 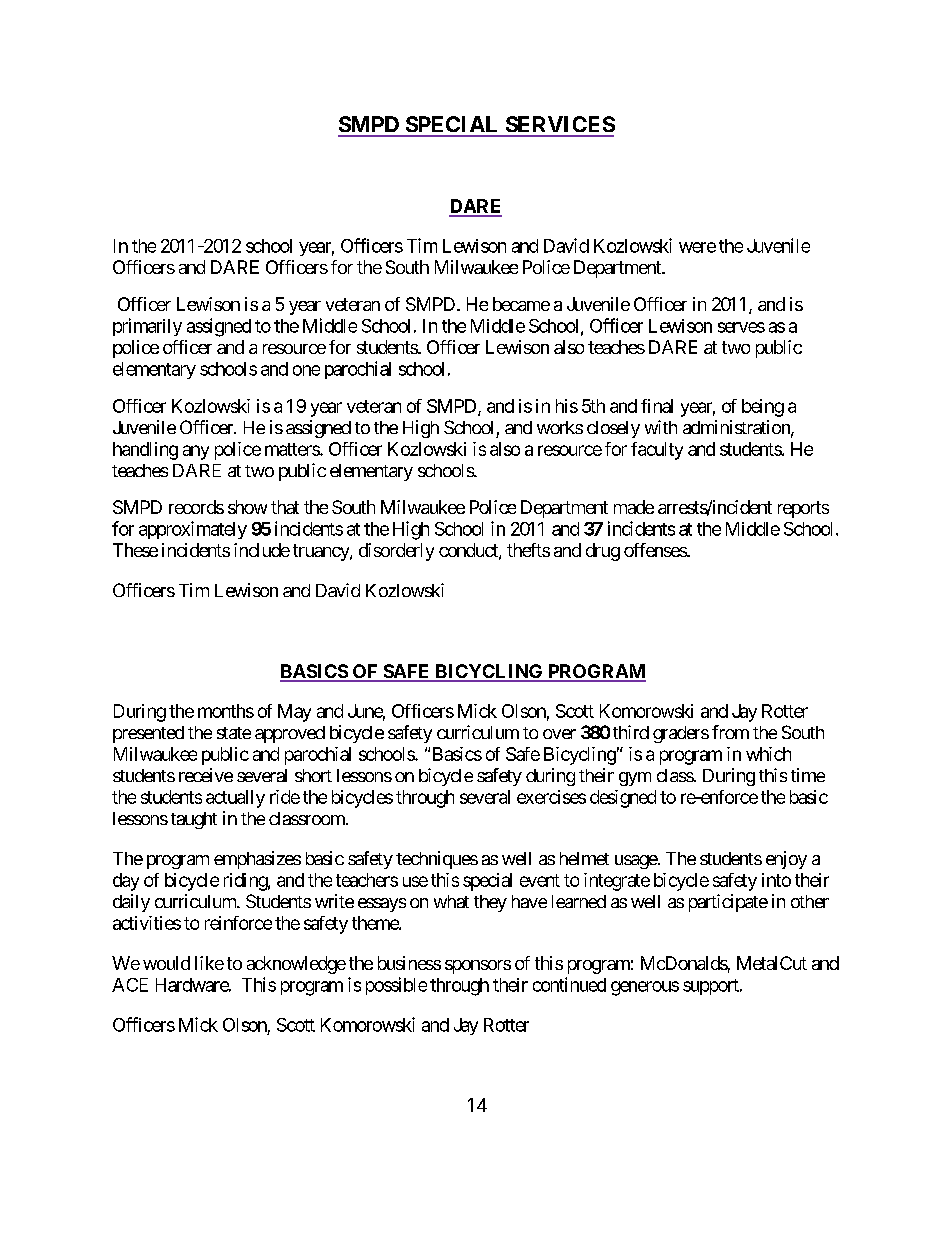 What do you see at coordinates (147, 327) in the document?
I see `primarily` at bounding box center [147, 327].
